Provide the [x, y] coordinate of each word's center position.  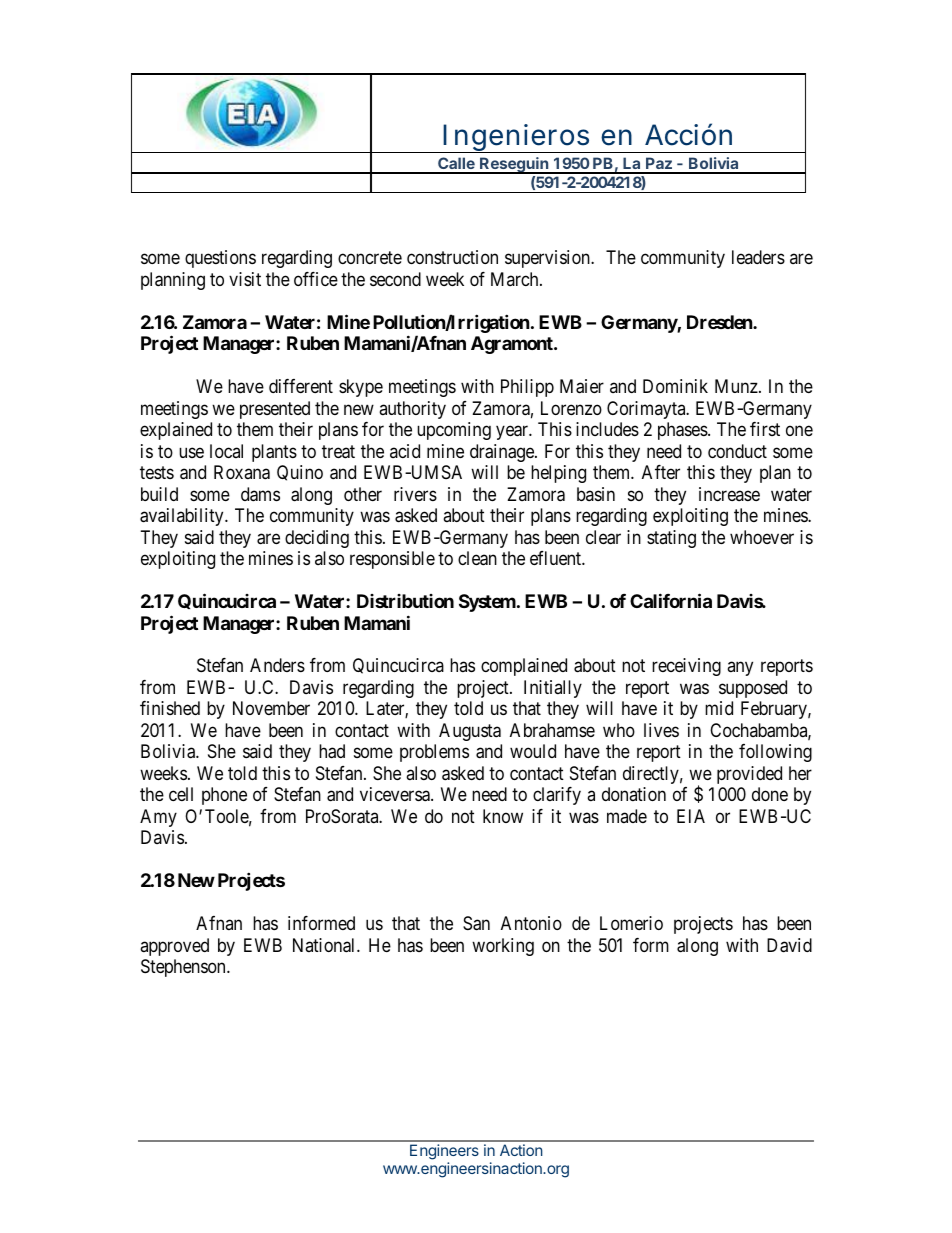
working [503, 947]
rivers [415, 494]
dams [260, 494]
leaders [758, 257]
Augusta [470, 732]
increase [729, 494]
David [789, 945]
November [271, 708]
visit [245, 279]
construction [452, 257]
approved [174, 947]
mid [719, 708]
